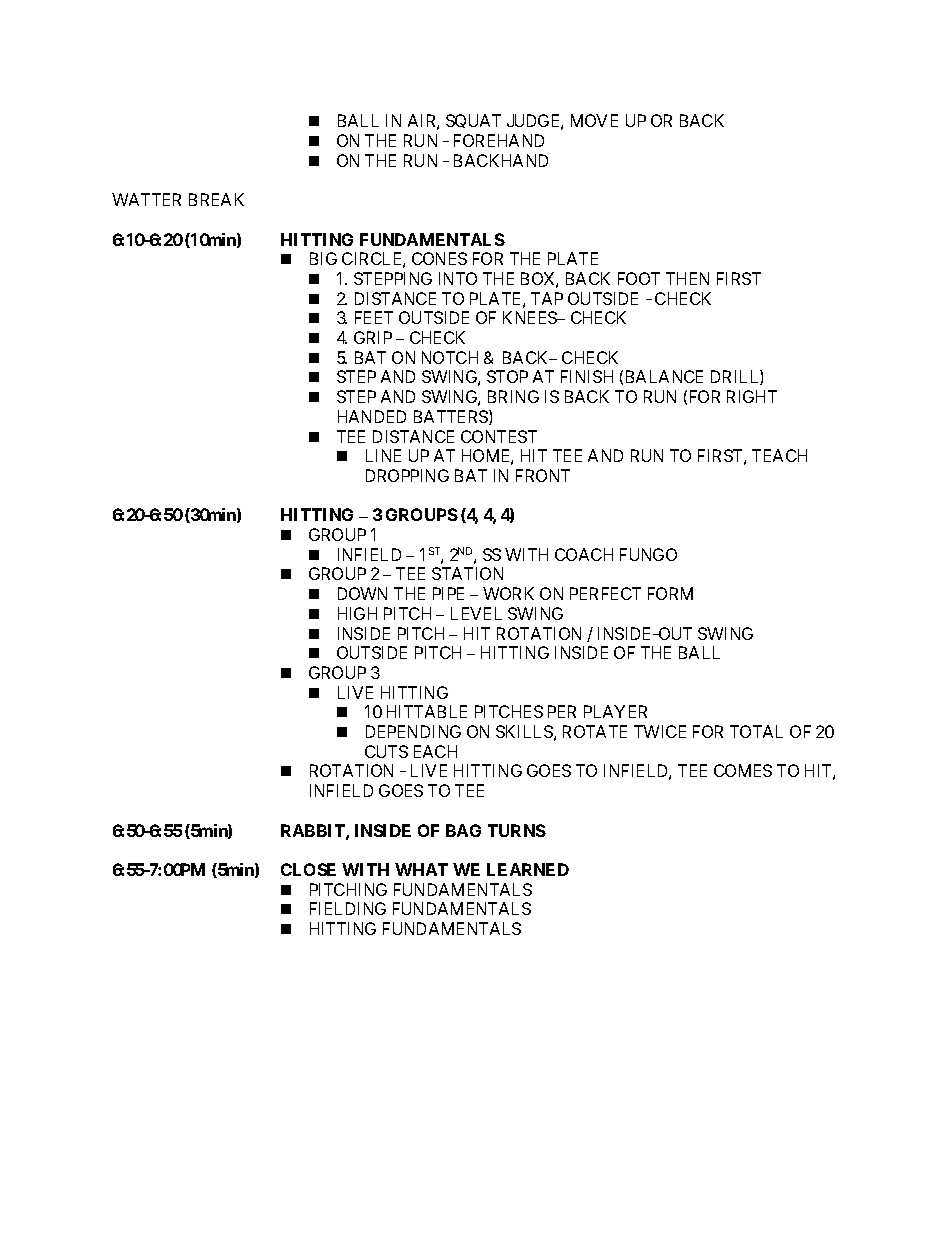  Describe the element at coordinates (452, 417) in the document. I see `BATTERS` at that location.
